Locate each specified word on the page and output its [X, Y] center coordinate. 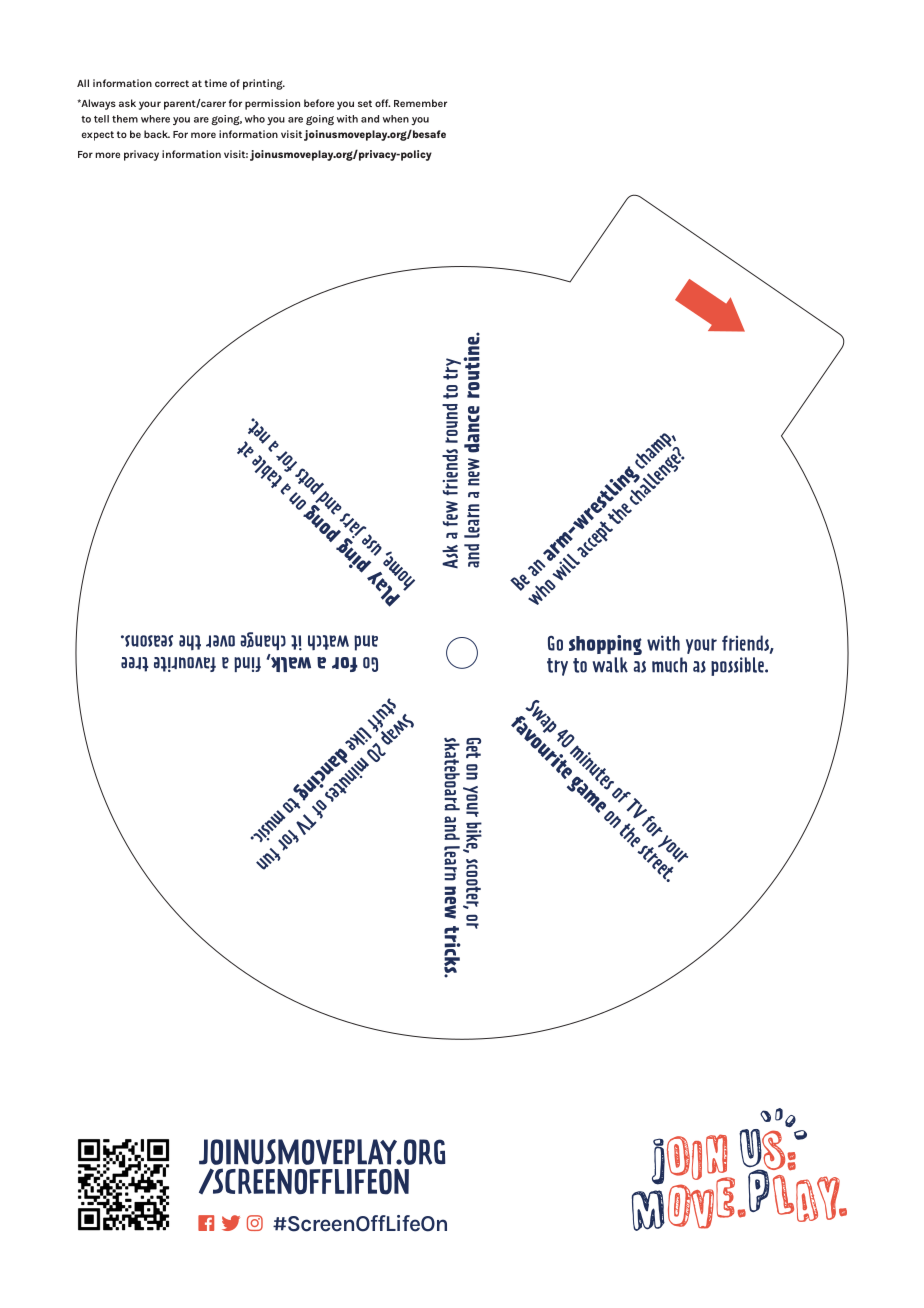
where [155, 119]
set [365, 103]
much [669, 665]
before [319, 103]
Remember [420, 103]
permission [272, 104]
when [396, 119]
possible [738, 666]
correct [172, 83]
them [125, 119]
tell [101, 119]
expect [98, 136]
